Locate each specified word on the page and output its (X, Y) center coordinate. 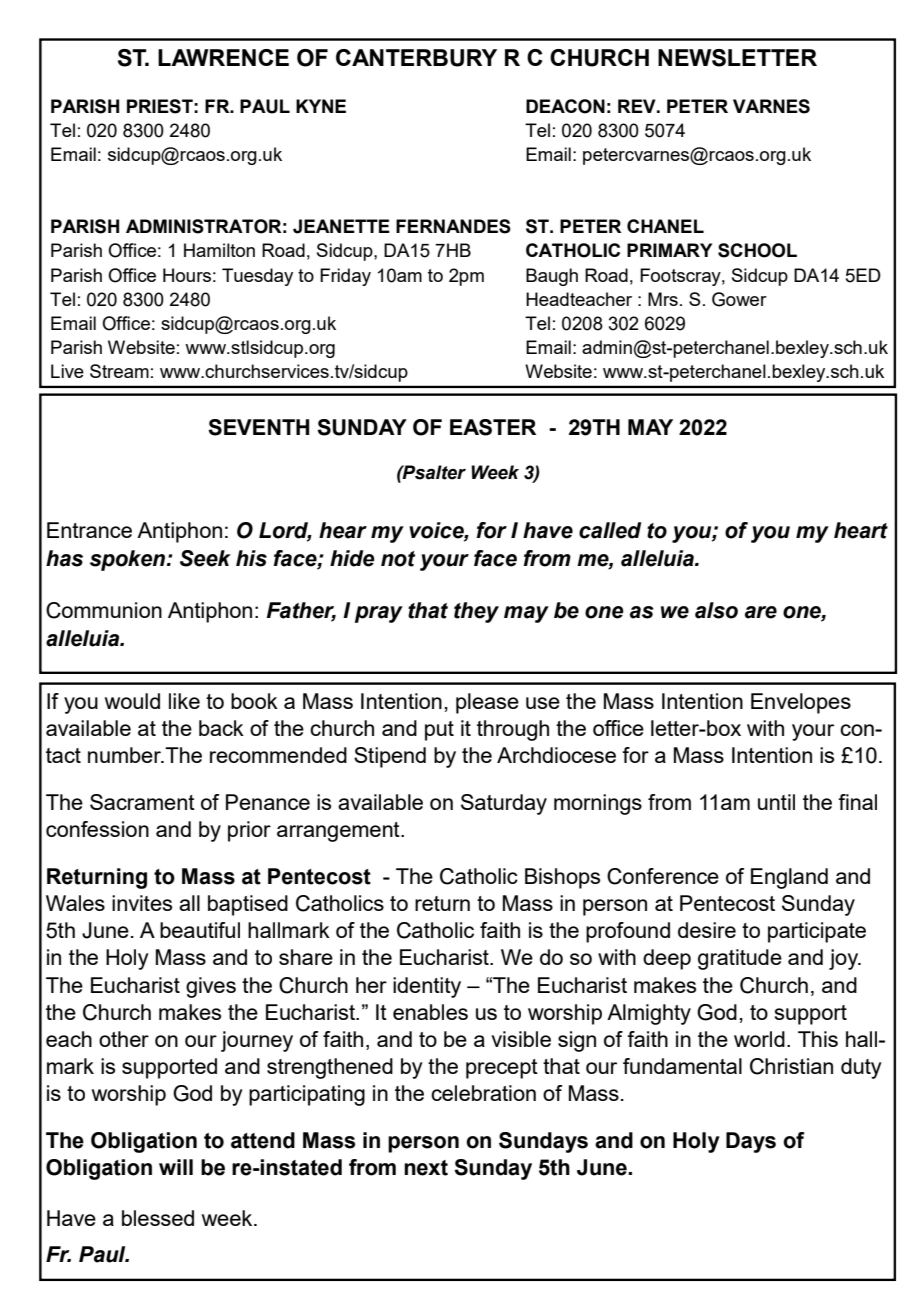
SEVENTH (258, 427)
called (610, 530)
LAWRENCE (223, 57)
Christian (791, 1066)
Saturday (504, 804)
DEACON (565, 106)
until (776, 802)
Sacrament (142, 802)
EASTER (493, 427)
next (426, 1168)
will (176, 1167)
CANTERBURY (416, 58)
